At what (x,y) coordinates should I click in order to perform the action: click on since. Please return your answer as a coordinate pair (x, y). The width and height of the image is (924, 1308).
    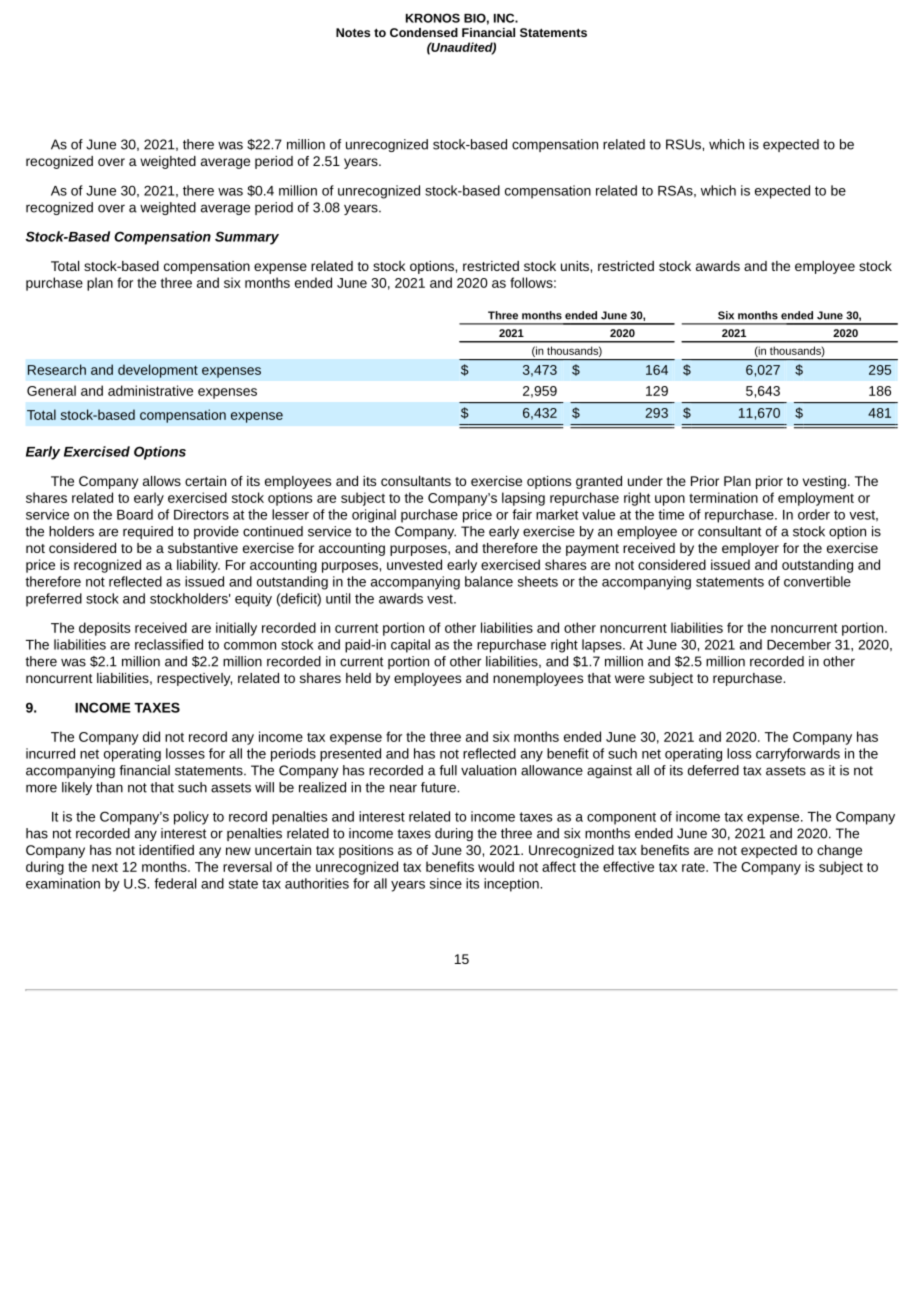
    Looking at the image, I should click on (446, 883).
